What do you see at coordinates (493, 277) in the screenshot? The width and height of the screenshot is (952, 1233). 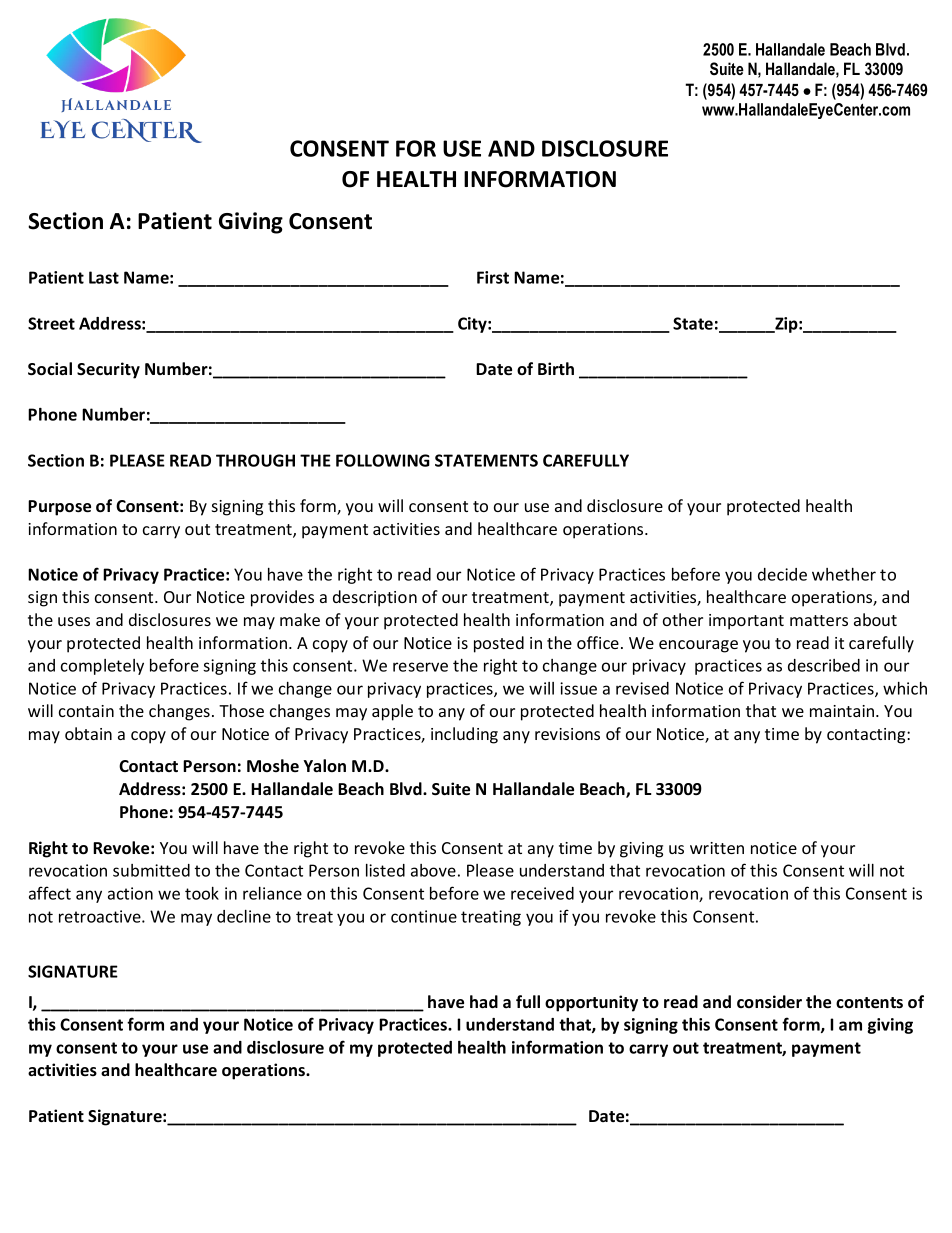 I see `First` at bounding box center [493, 277].
